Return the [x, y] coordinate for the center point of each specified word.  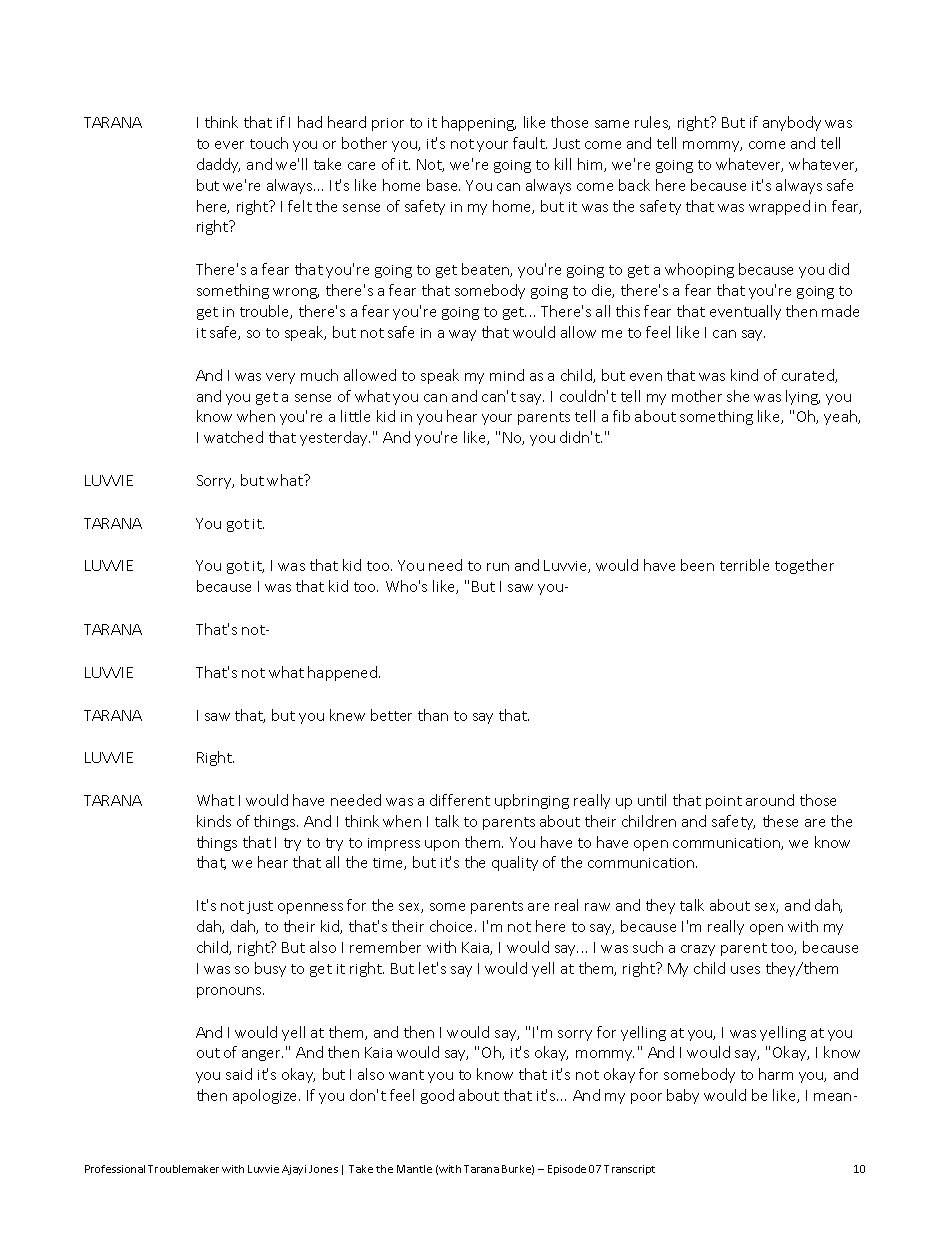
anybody [792, 123]
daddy [218, 165]
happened [342, 673]
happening [479, 123]
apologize [266, 1096]
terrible [744, 565]
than [433, 715]
